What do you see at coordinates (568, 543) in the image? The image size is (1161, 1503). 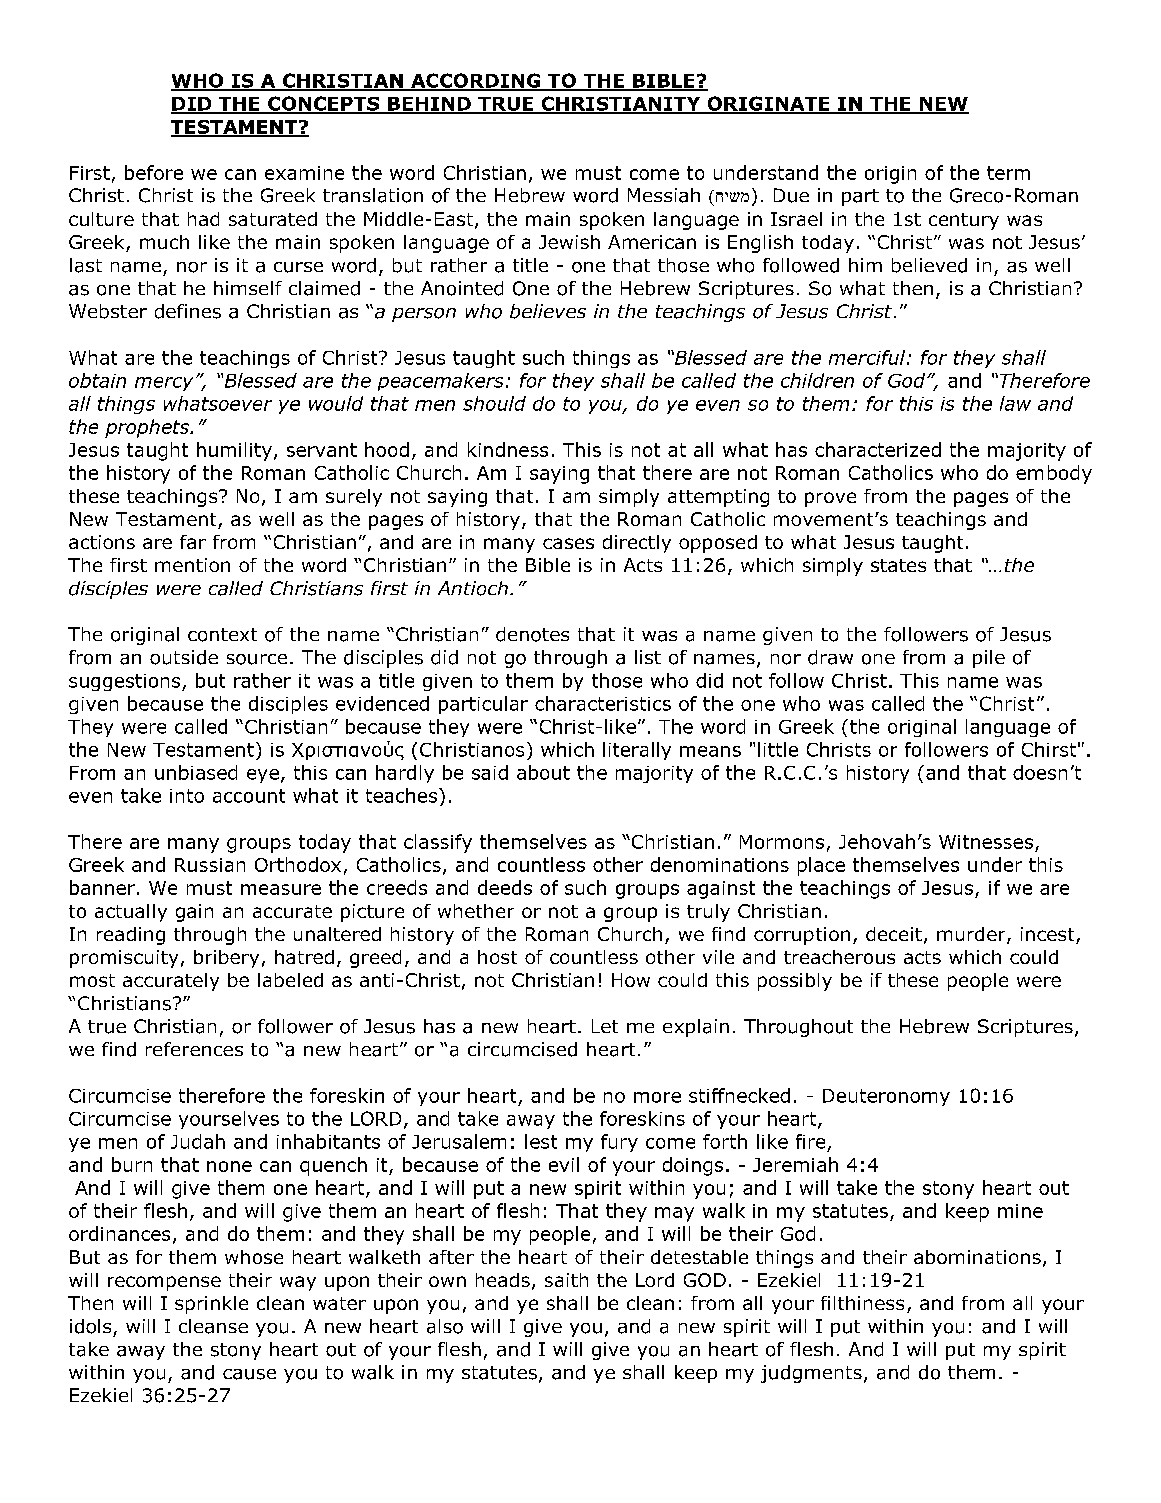 I see `cases` at bounding box center [568, 543].
